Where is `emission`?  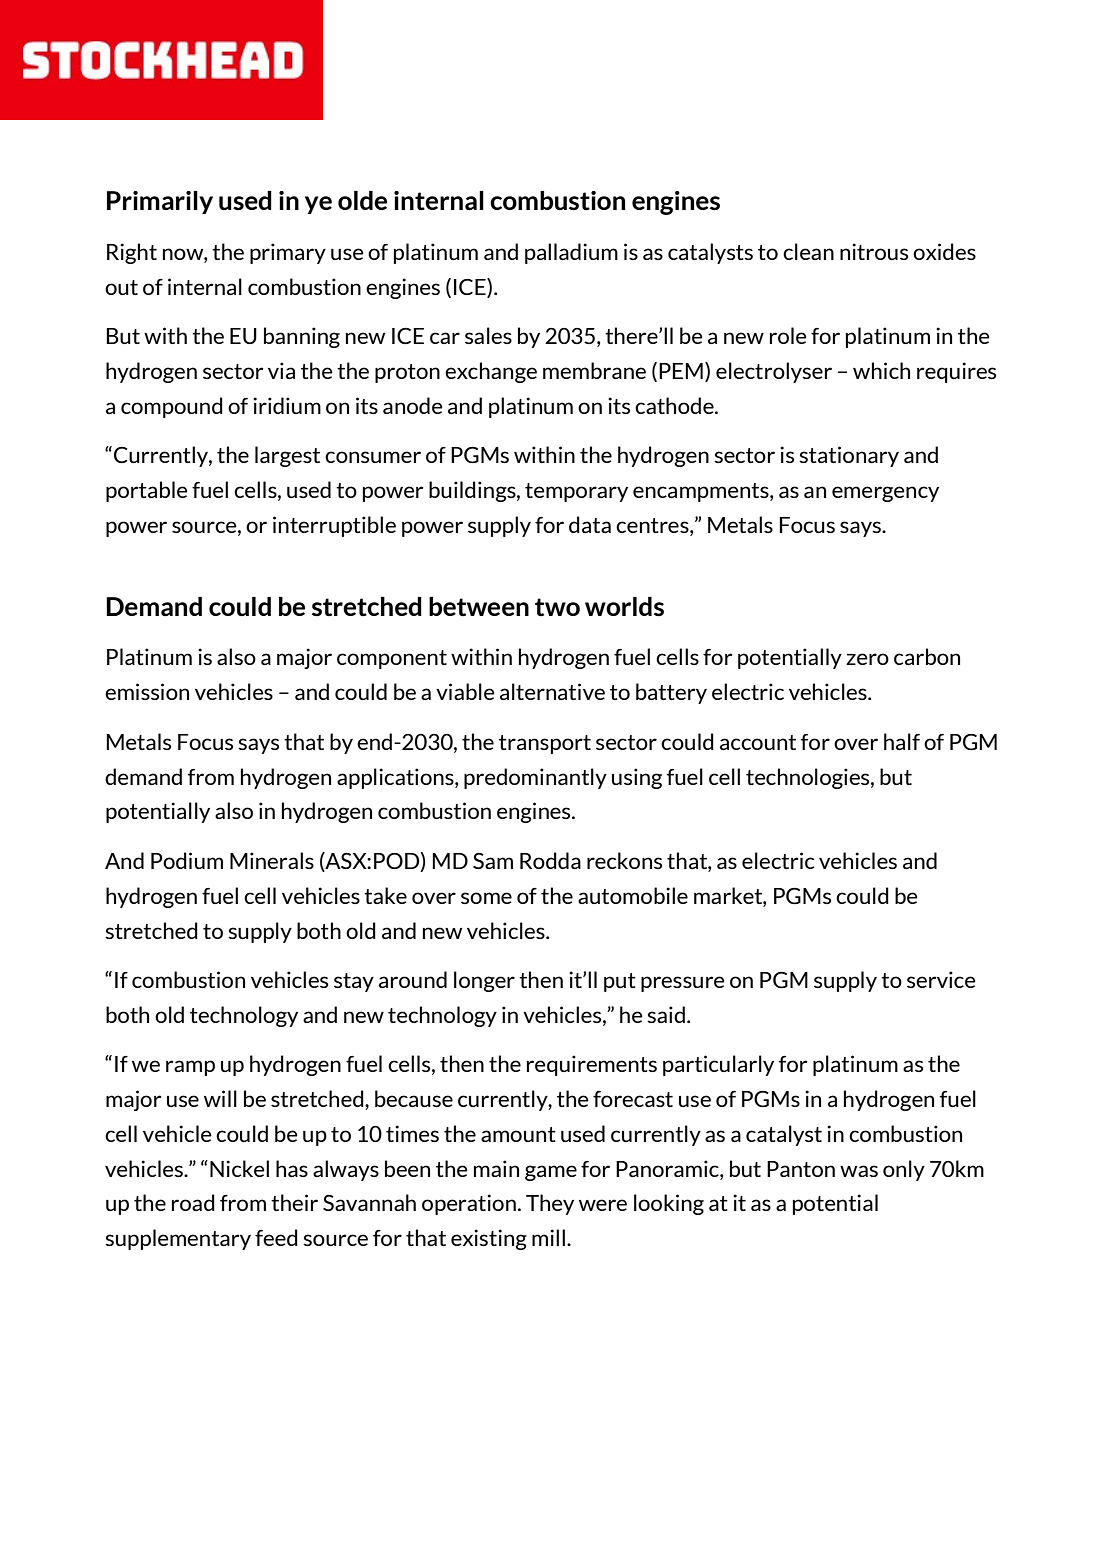 emission is located at coordinates (147, 691).
